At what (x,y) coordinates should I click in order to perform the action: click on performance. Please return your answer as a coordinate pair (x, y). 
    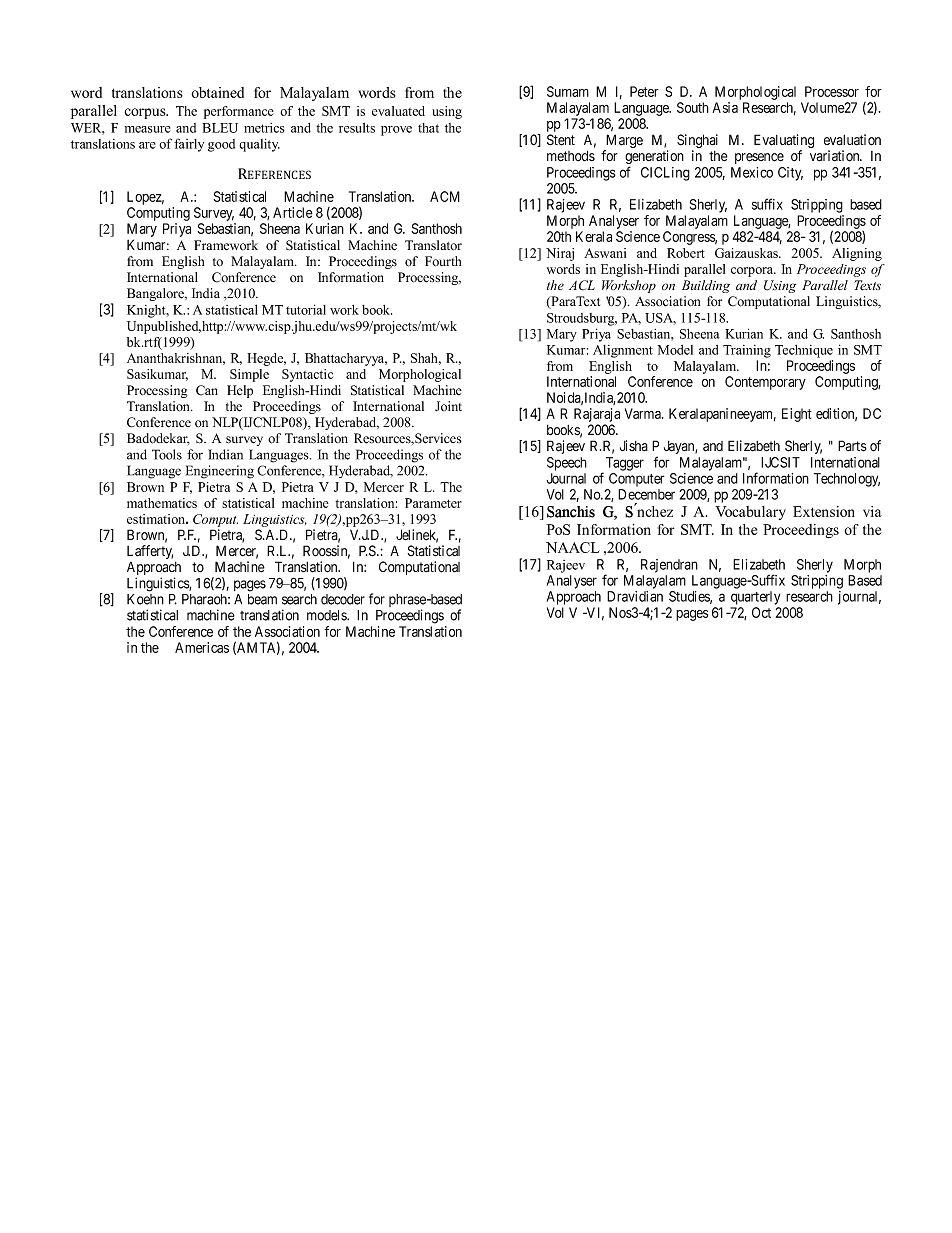
    Looking at the image, I should click on (239, 112).
